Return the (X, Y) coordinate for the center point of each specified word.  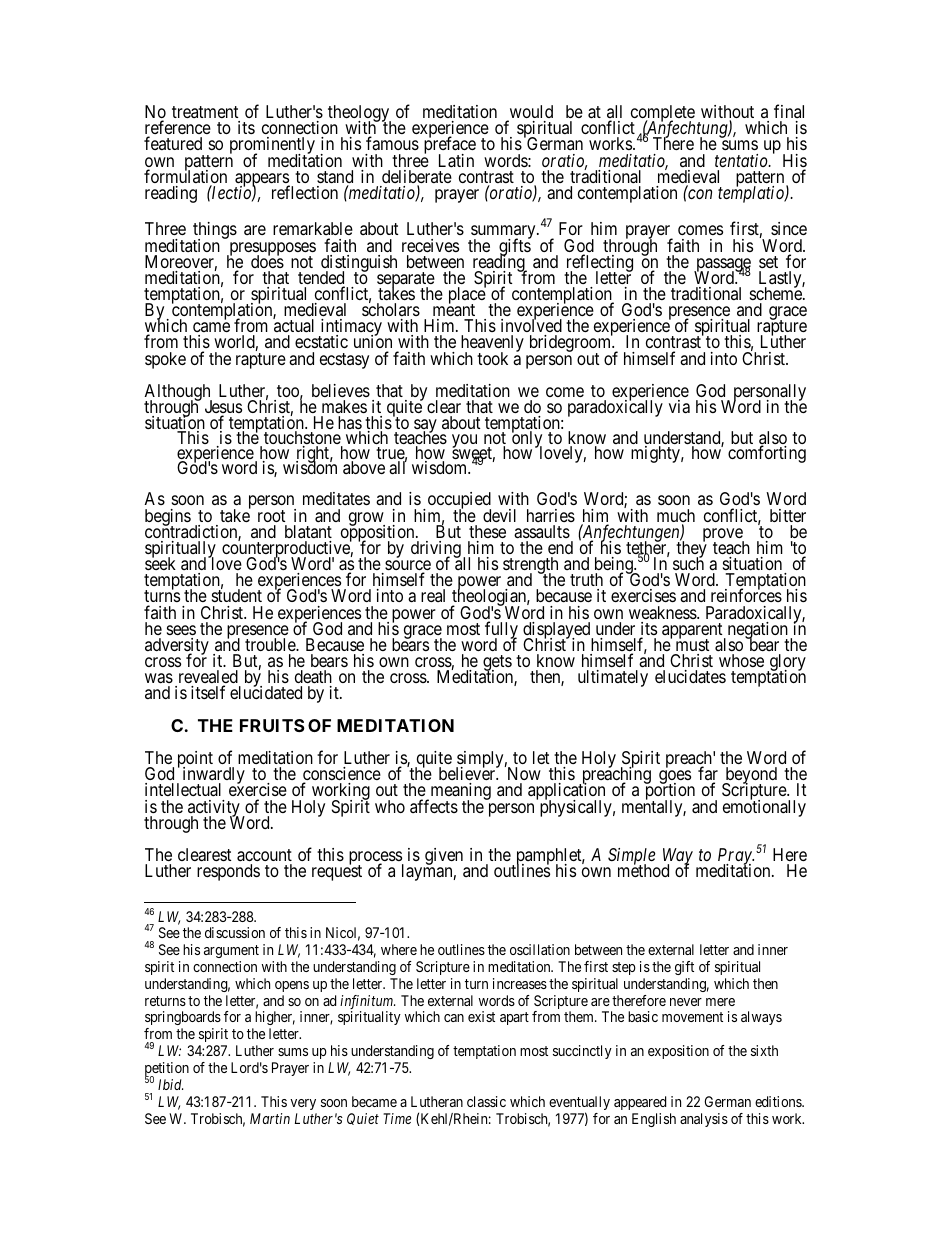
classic (486, 1101)
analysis (704, 1120)
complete (662, 115)
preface (450, 146)
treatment (205, 112)
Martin (270, 1118)
